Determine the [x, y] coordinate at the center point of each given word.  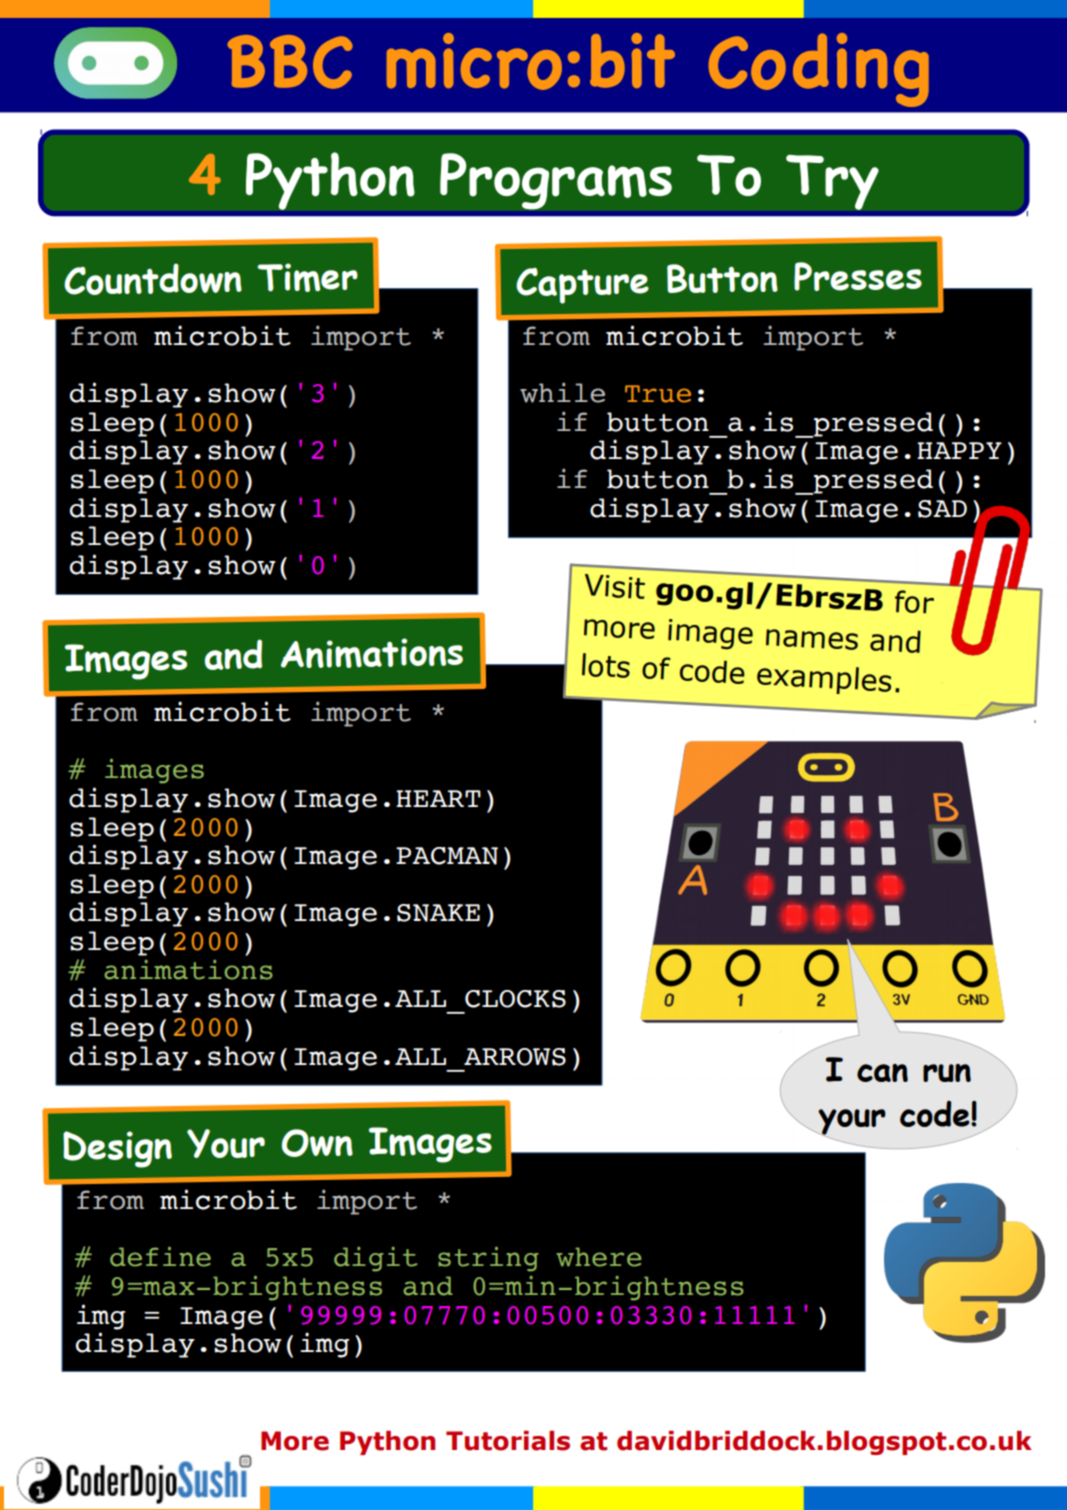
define [160, 1257]
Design [117, 1149]
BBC [290, 62]
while [562, 392]
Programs [556, 181]
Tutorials [508, 1441]
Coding [818, 70]
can [882, 1073]
